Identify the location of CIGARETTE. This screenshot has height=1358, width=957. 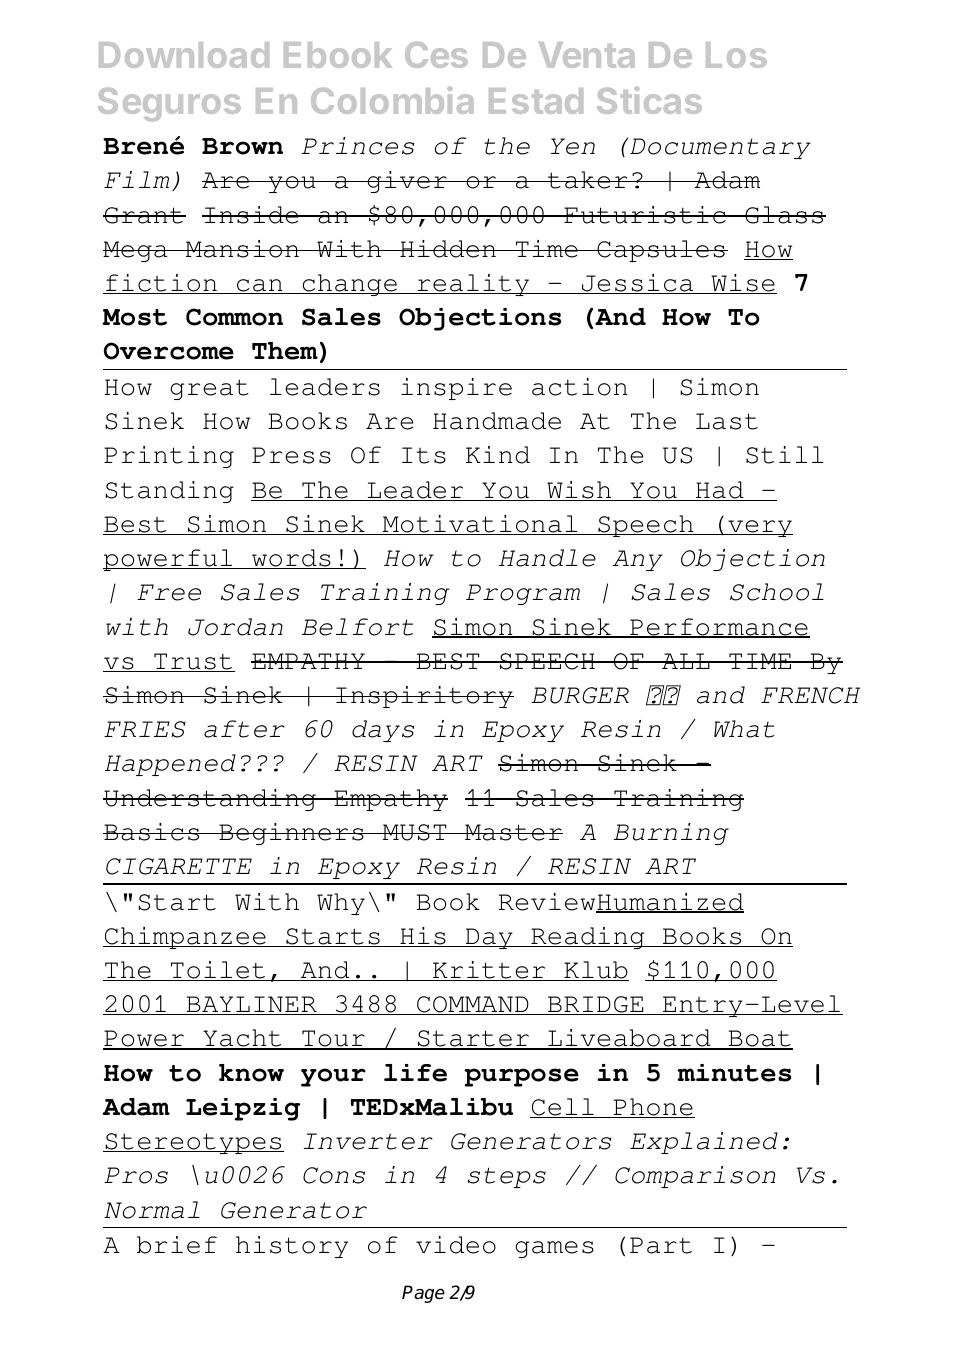
(179, 866).
